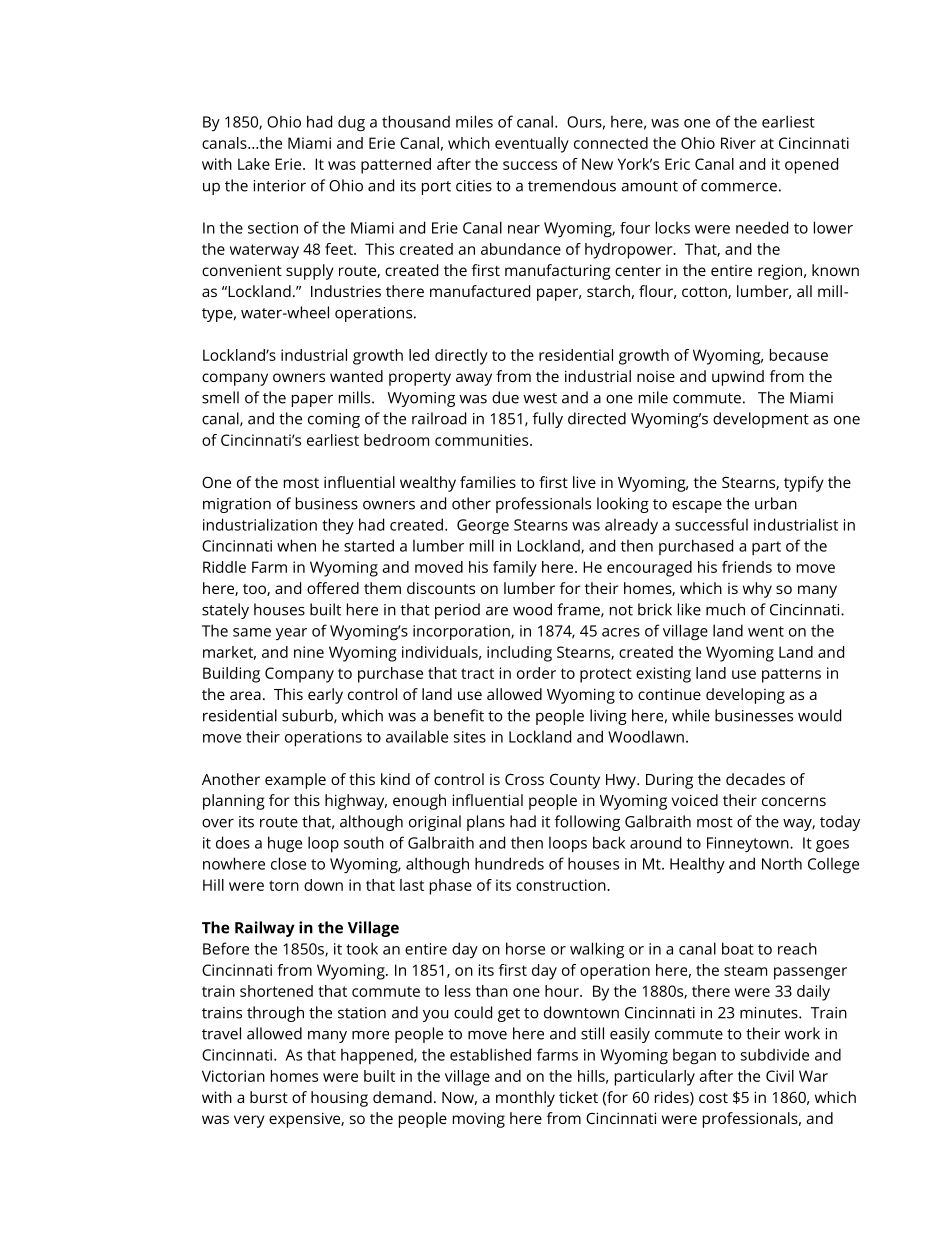  I want to click on upwind, so click(738, 378).
